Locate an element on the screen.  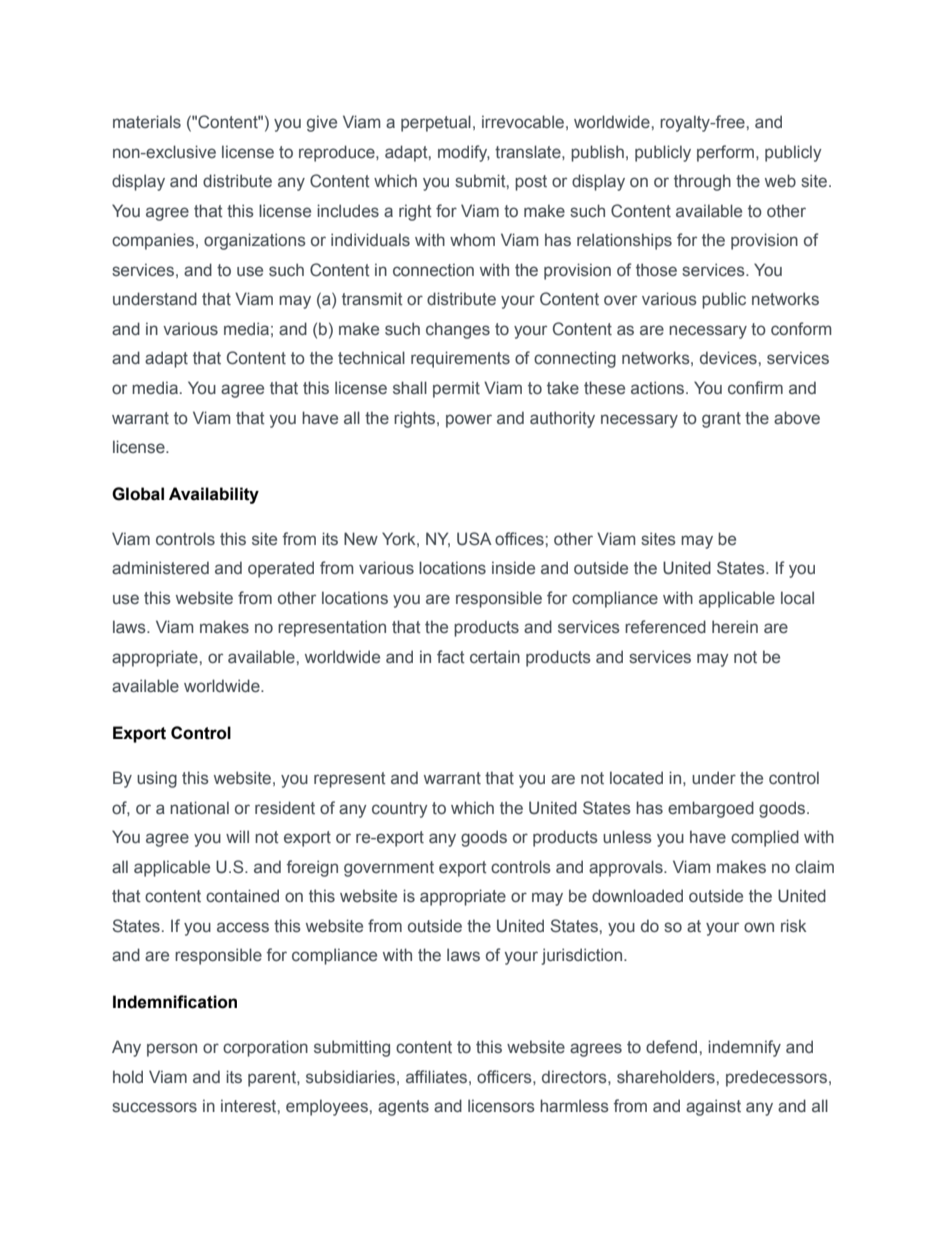
Availability is located at coordinates (214, 495).
